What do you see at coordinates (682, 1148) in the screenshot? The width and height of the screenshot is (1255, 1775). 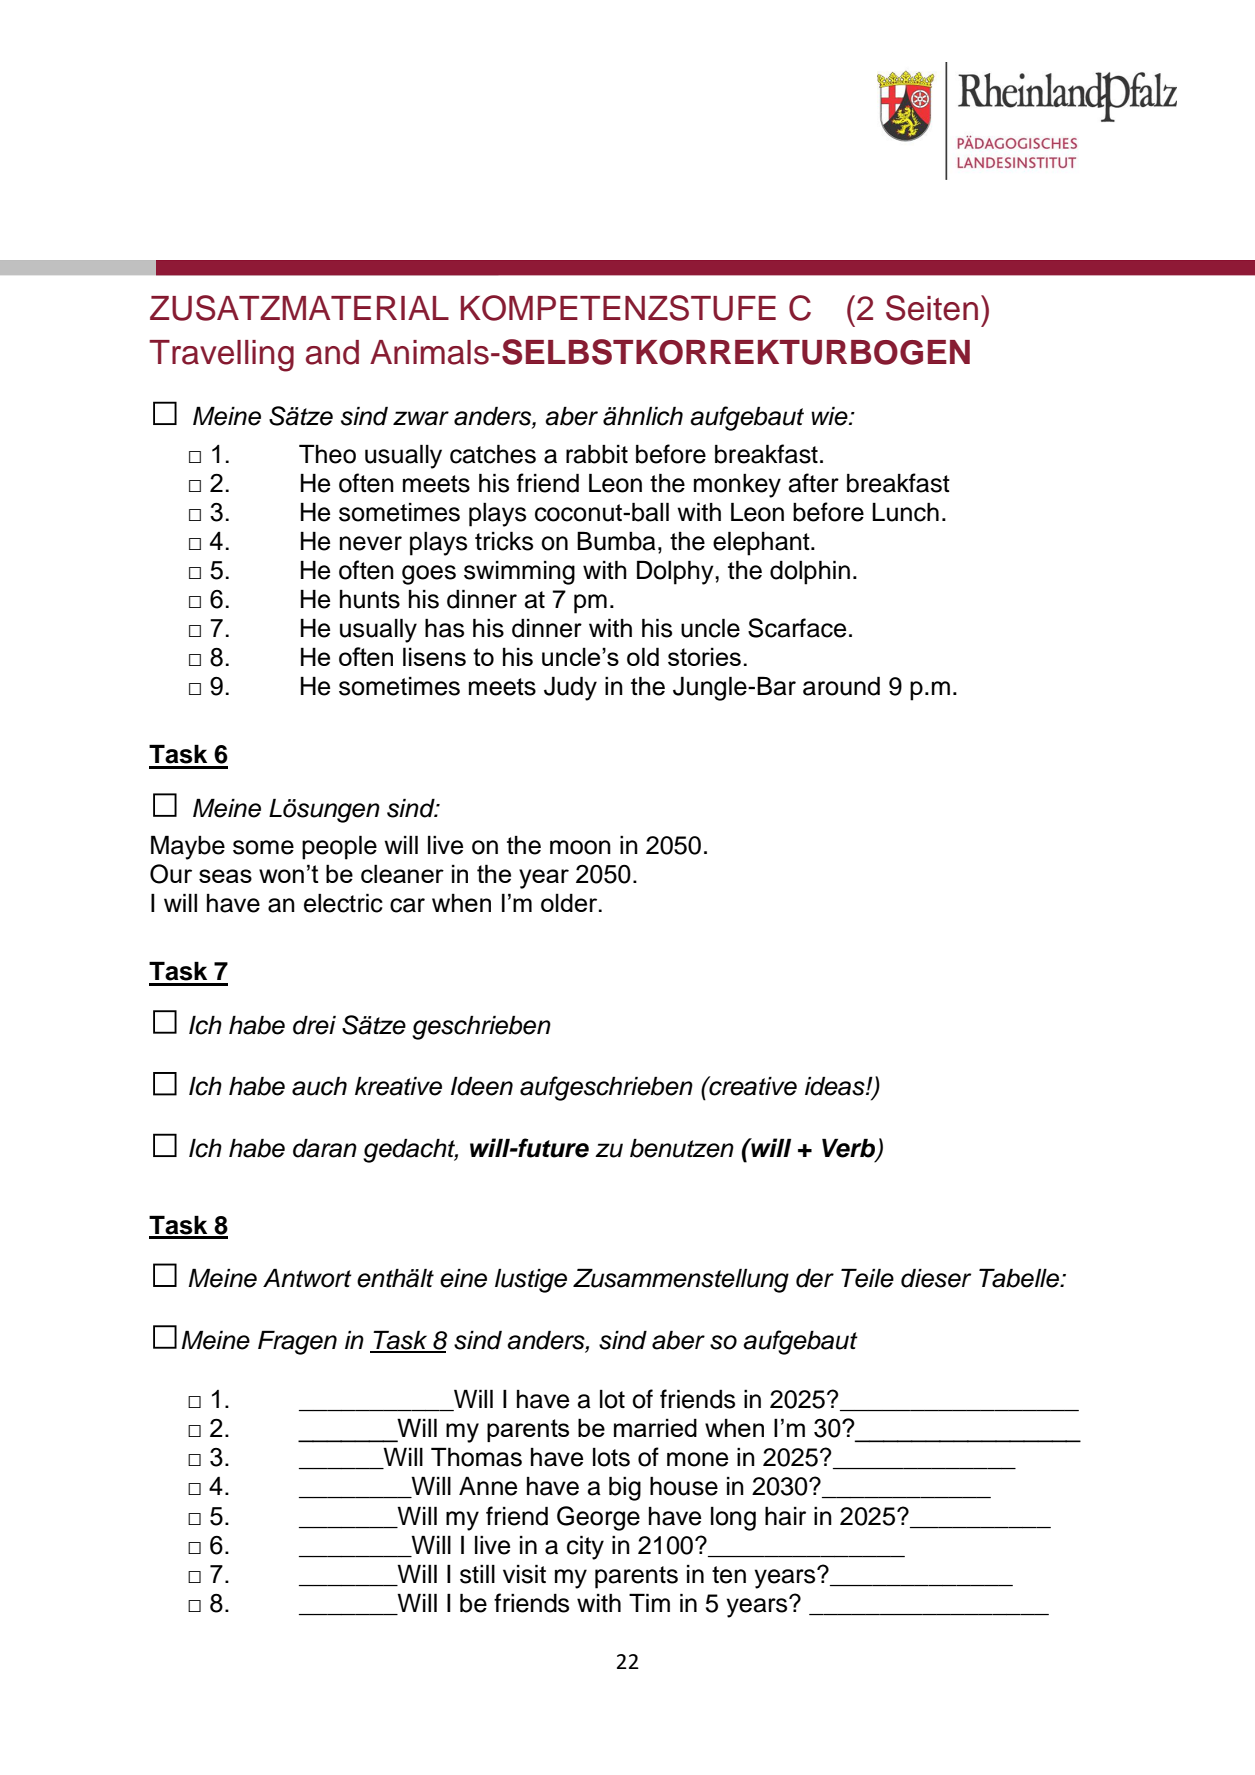 I see `benutzen` at bounding box center [682, 1148].
